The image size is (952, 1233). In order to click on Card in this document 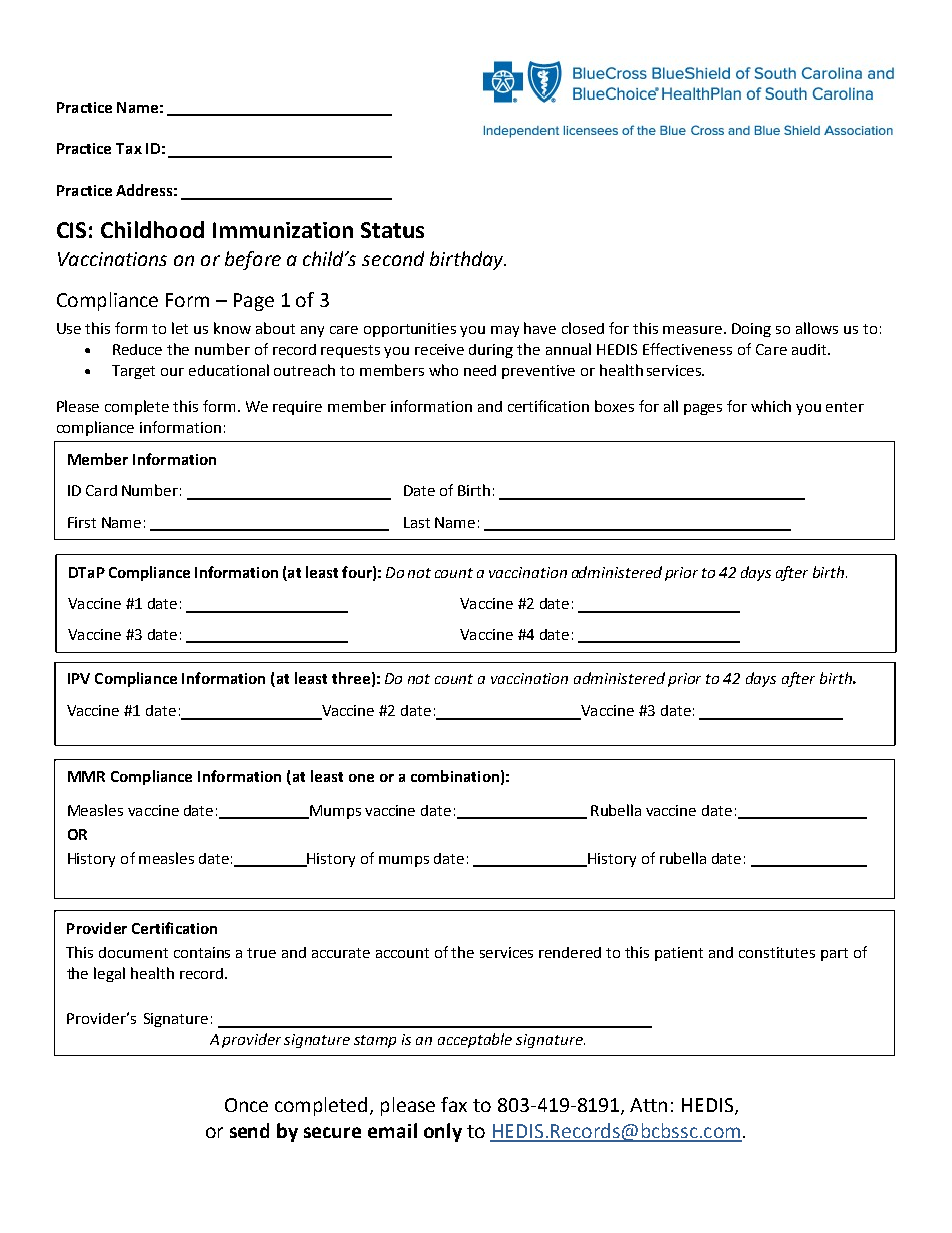, I will do `click(101, 490)`.
